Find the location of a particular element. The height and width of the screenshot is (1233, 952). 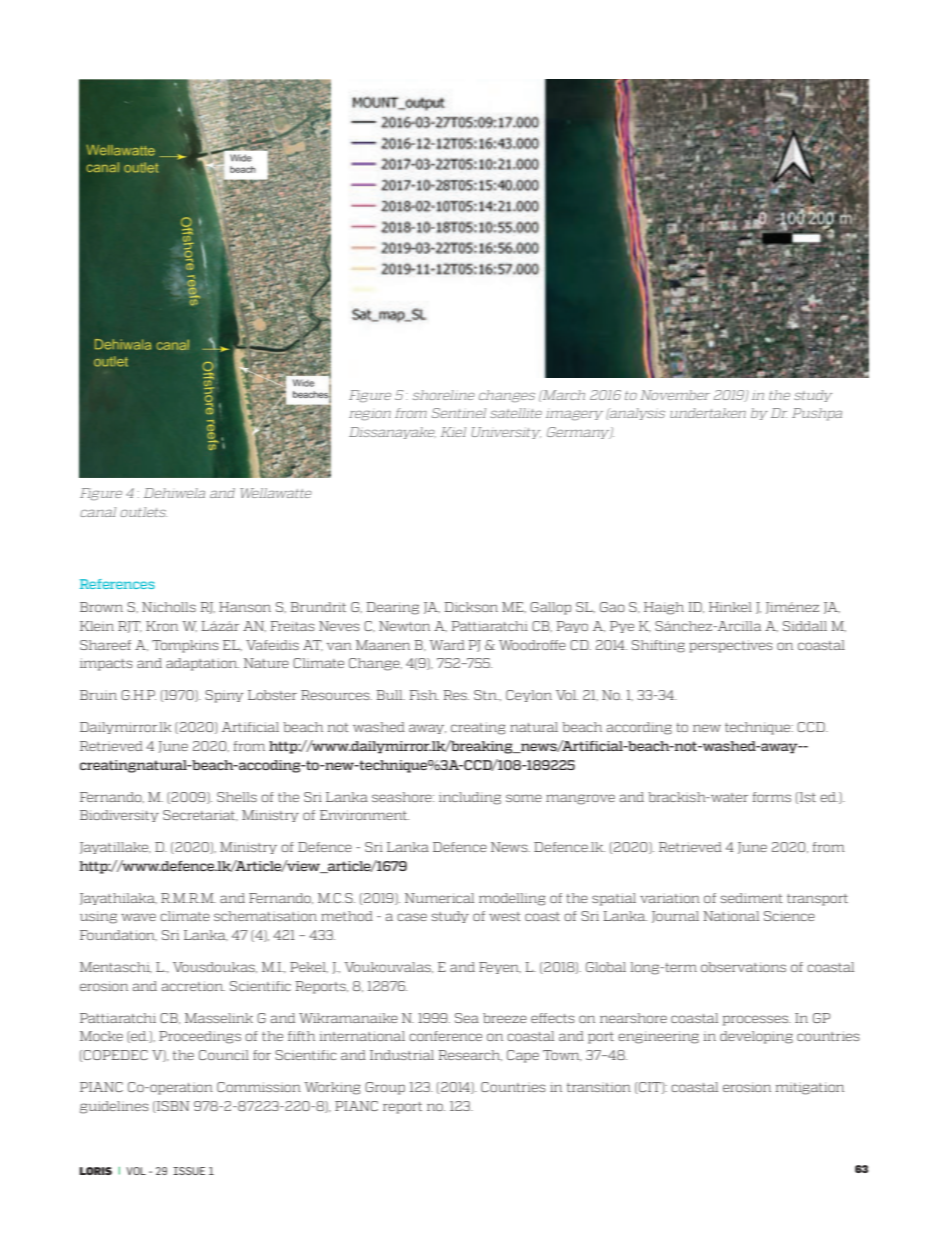

Shells is located at coordinates (237, 797).
